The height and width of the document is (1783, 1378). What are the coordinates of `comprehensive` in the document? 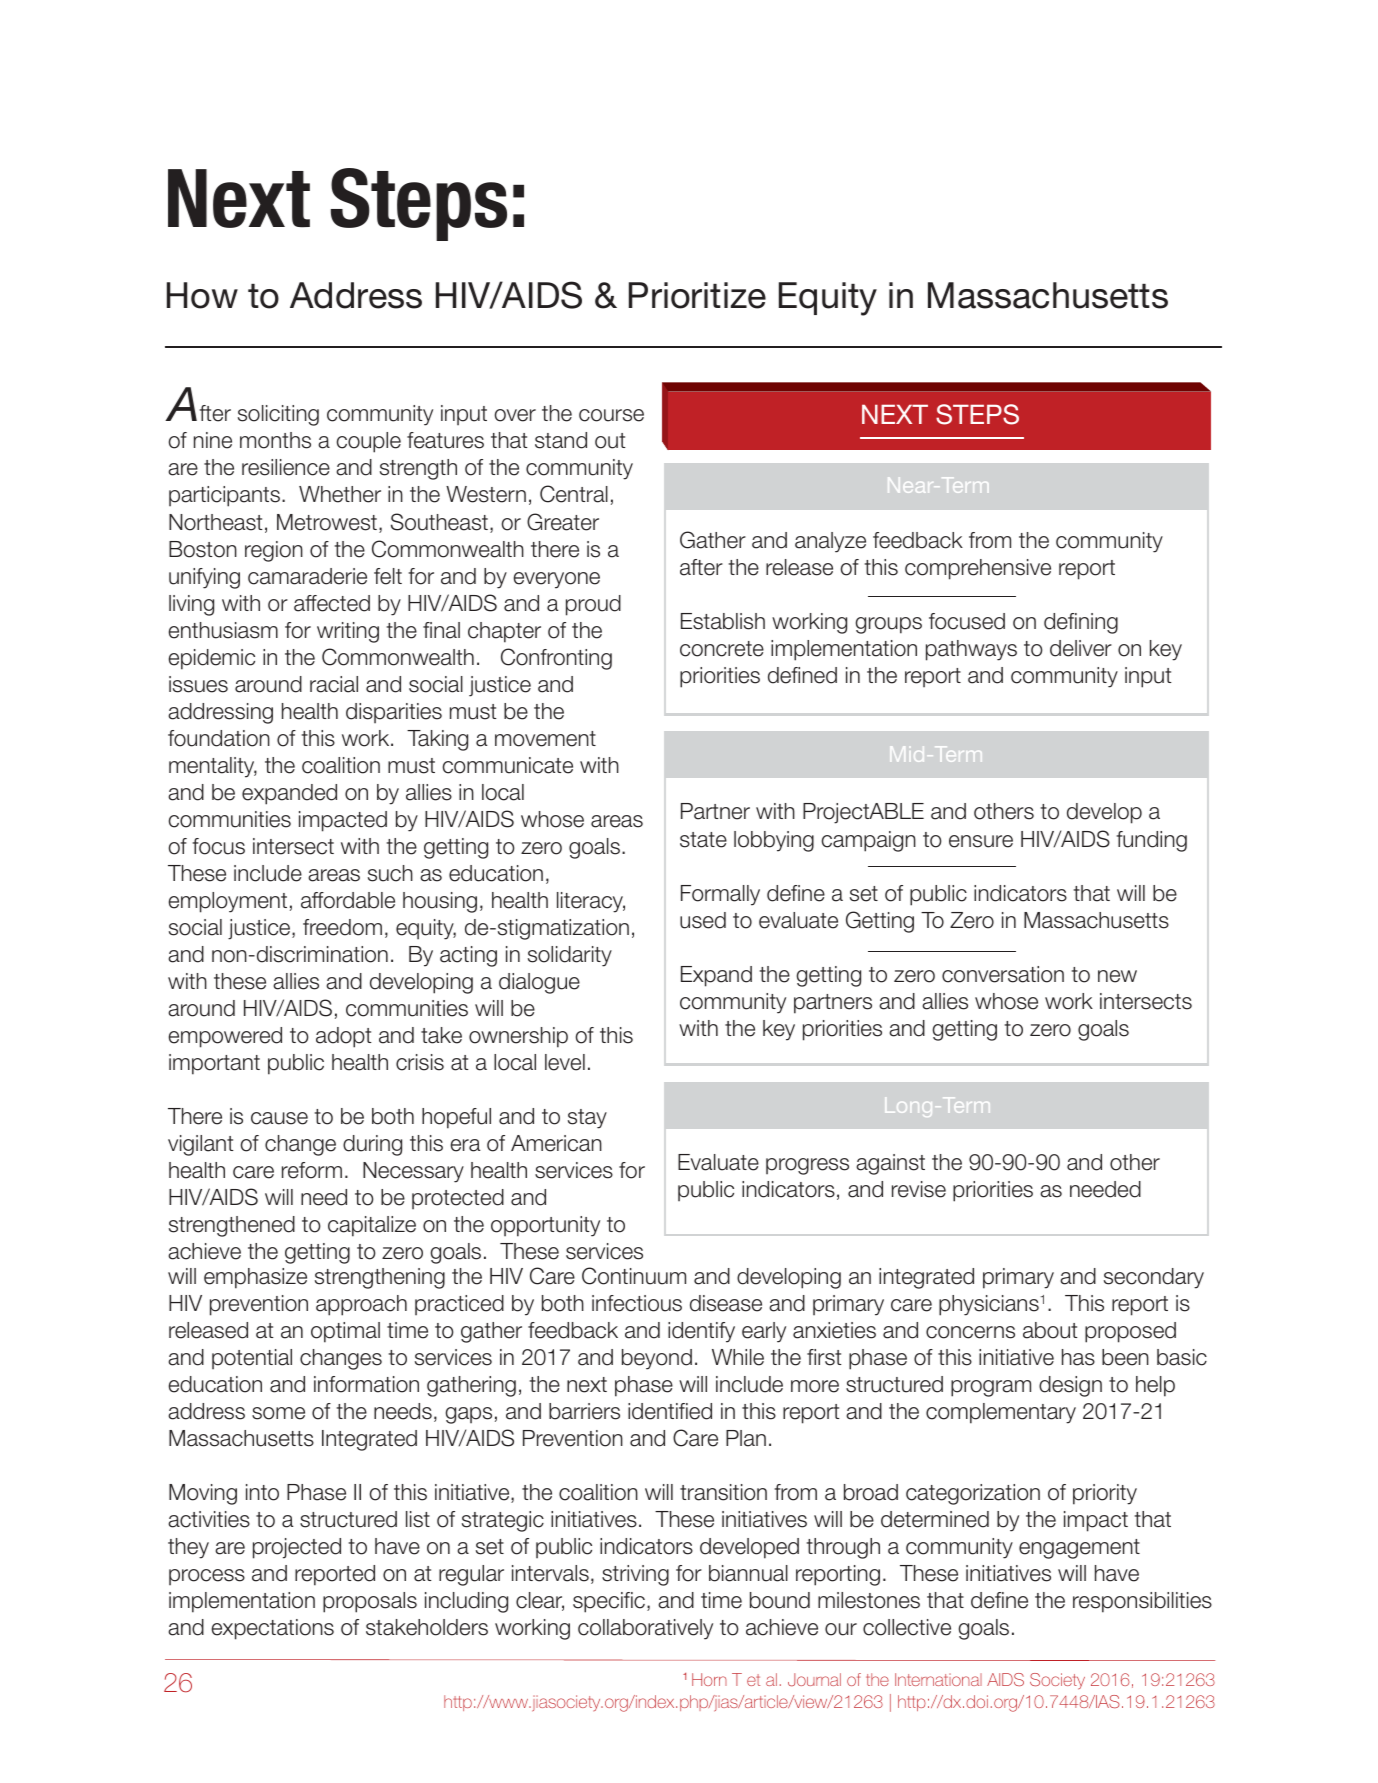 It's located at (978, 569).
